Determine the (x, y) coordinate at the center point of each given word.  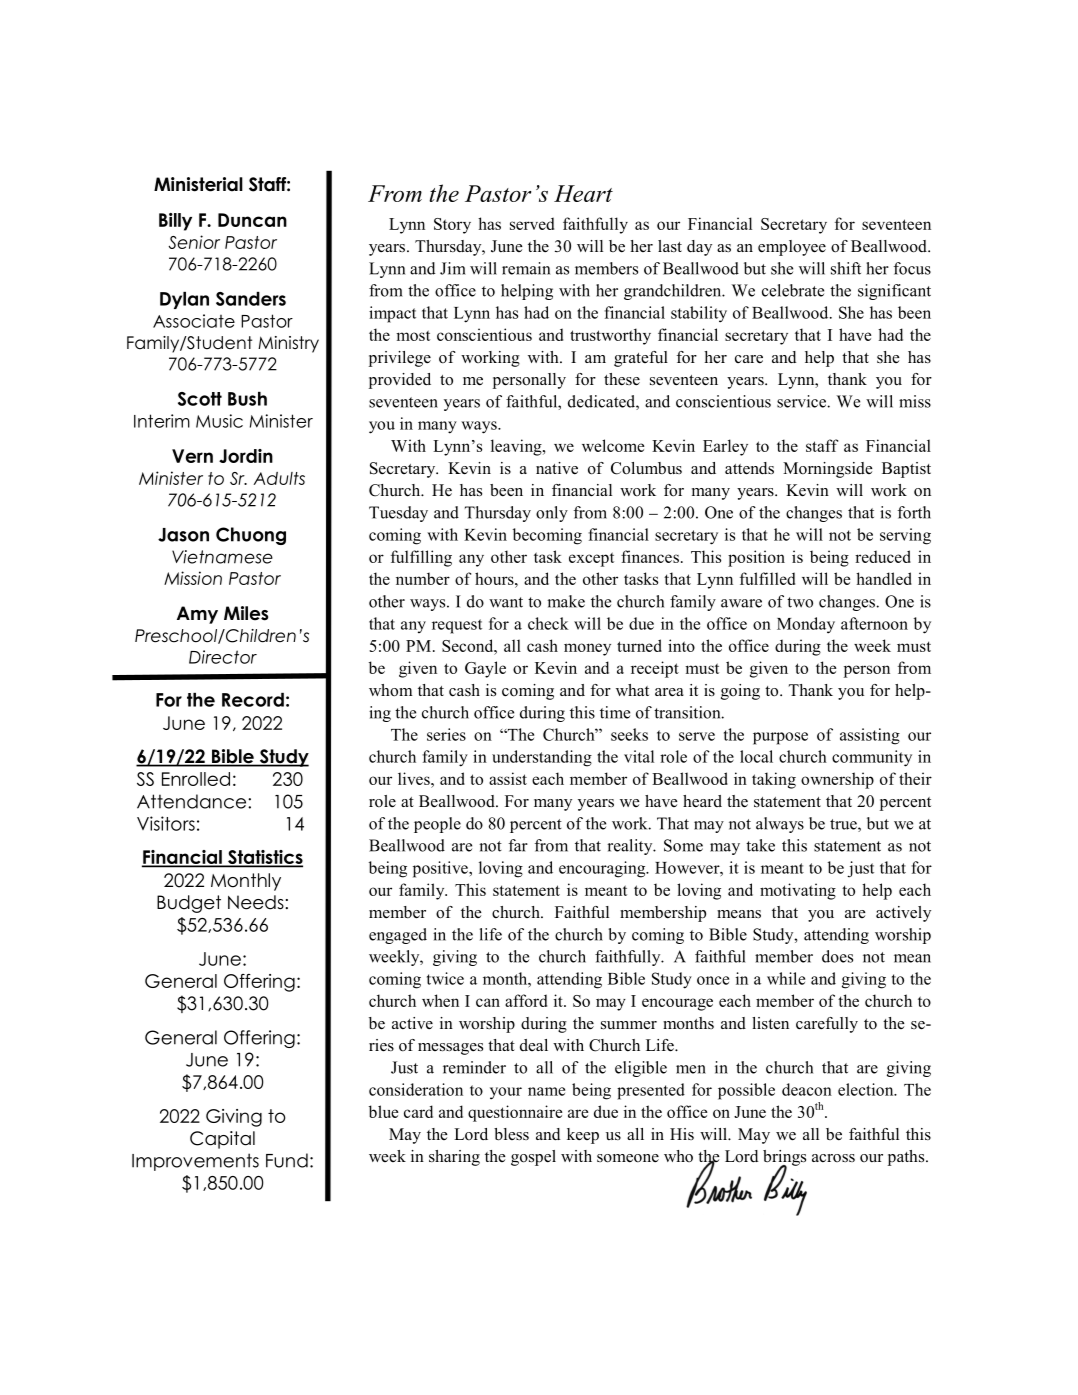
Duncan (252, 220)
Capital (222, 1140)
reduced (883, 556)
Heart (583, 193)
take (760, 845)
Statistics (264, 858)
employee (792, 248)
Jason (183, 535)
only (552, 514)
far (518, 845)
